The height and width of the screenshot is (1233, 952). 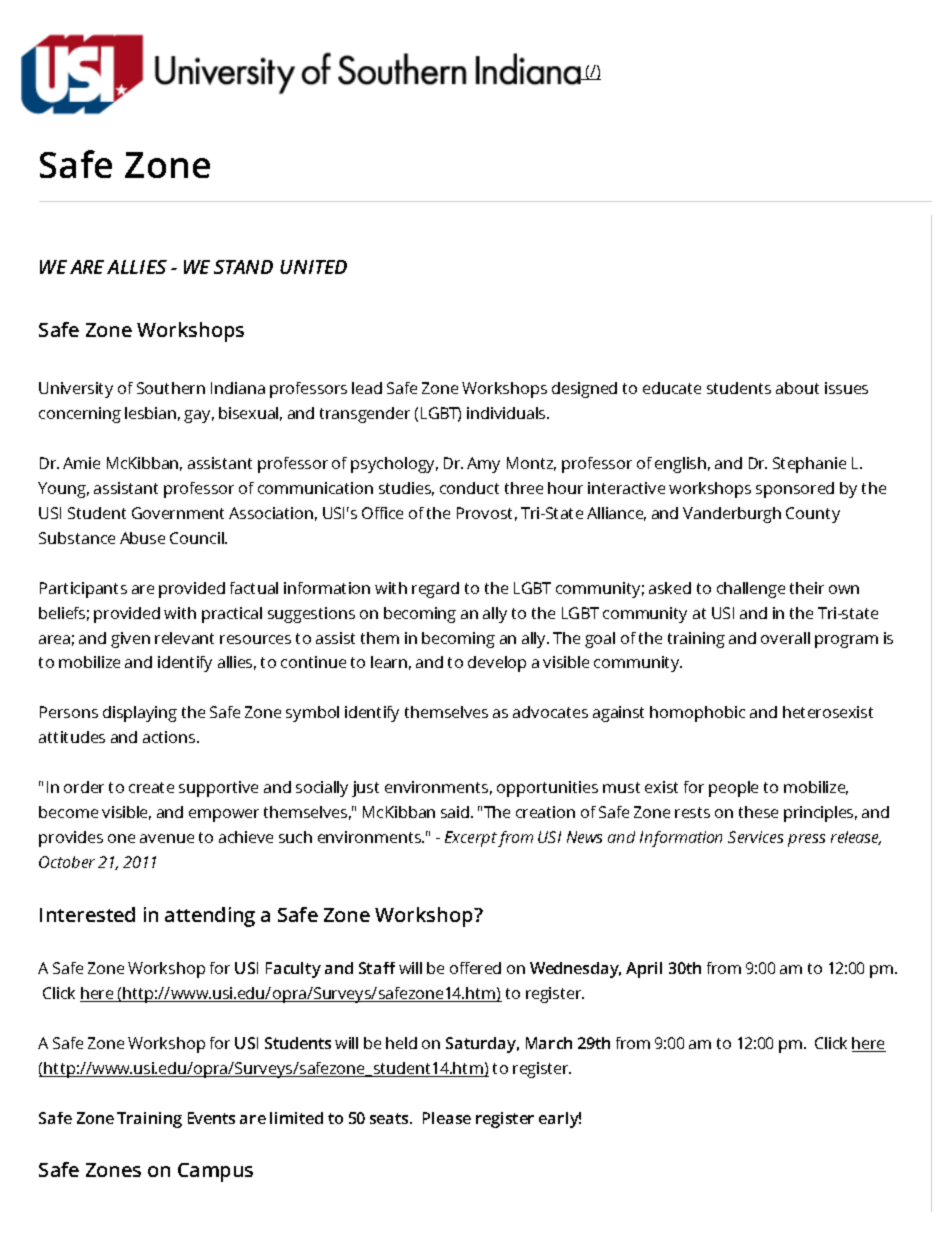 I want to click on STAND, so click(x=243, y=267).
